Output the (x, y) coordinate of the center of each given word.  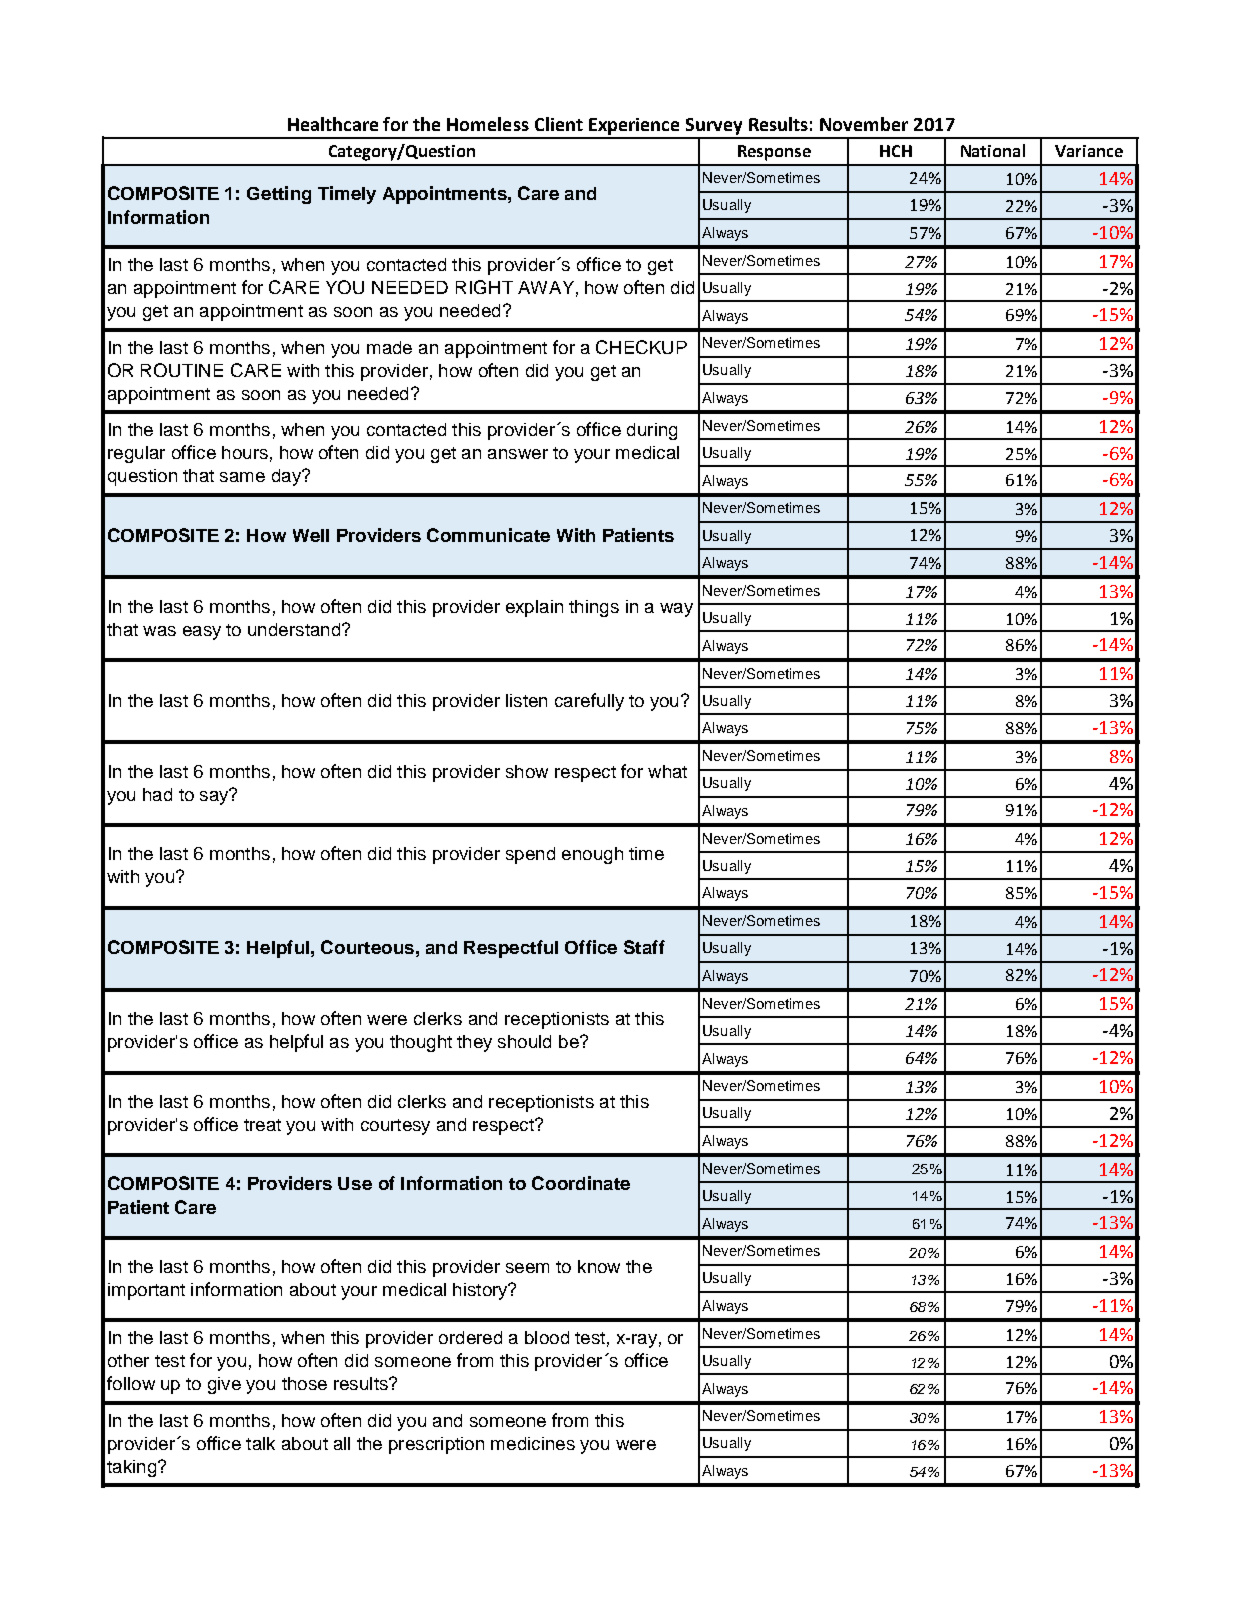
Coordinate (581, 1183)
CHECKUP (641, 347)
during (652, 431)
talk (260, 1443)
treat (262, 1125)
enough (592, 855)
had (157, 794)
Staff (644, 947)
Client (559, 124)
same (242, 477)
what (667, 771)
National (993, 150)
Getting (279, 195)
